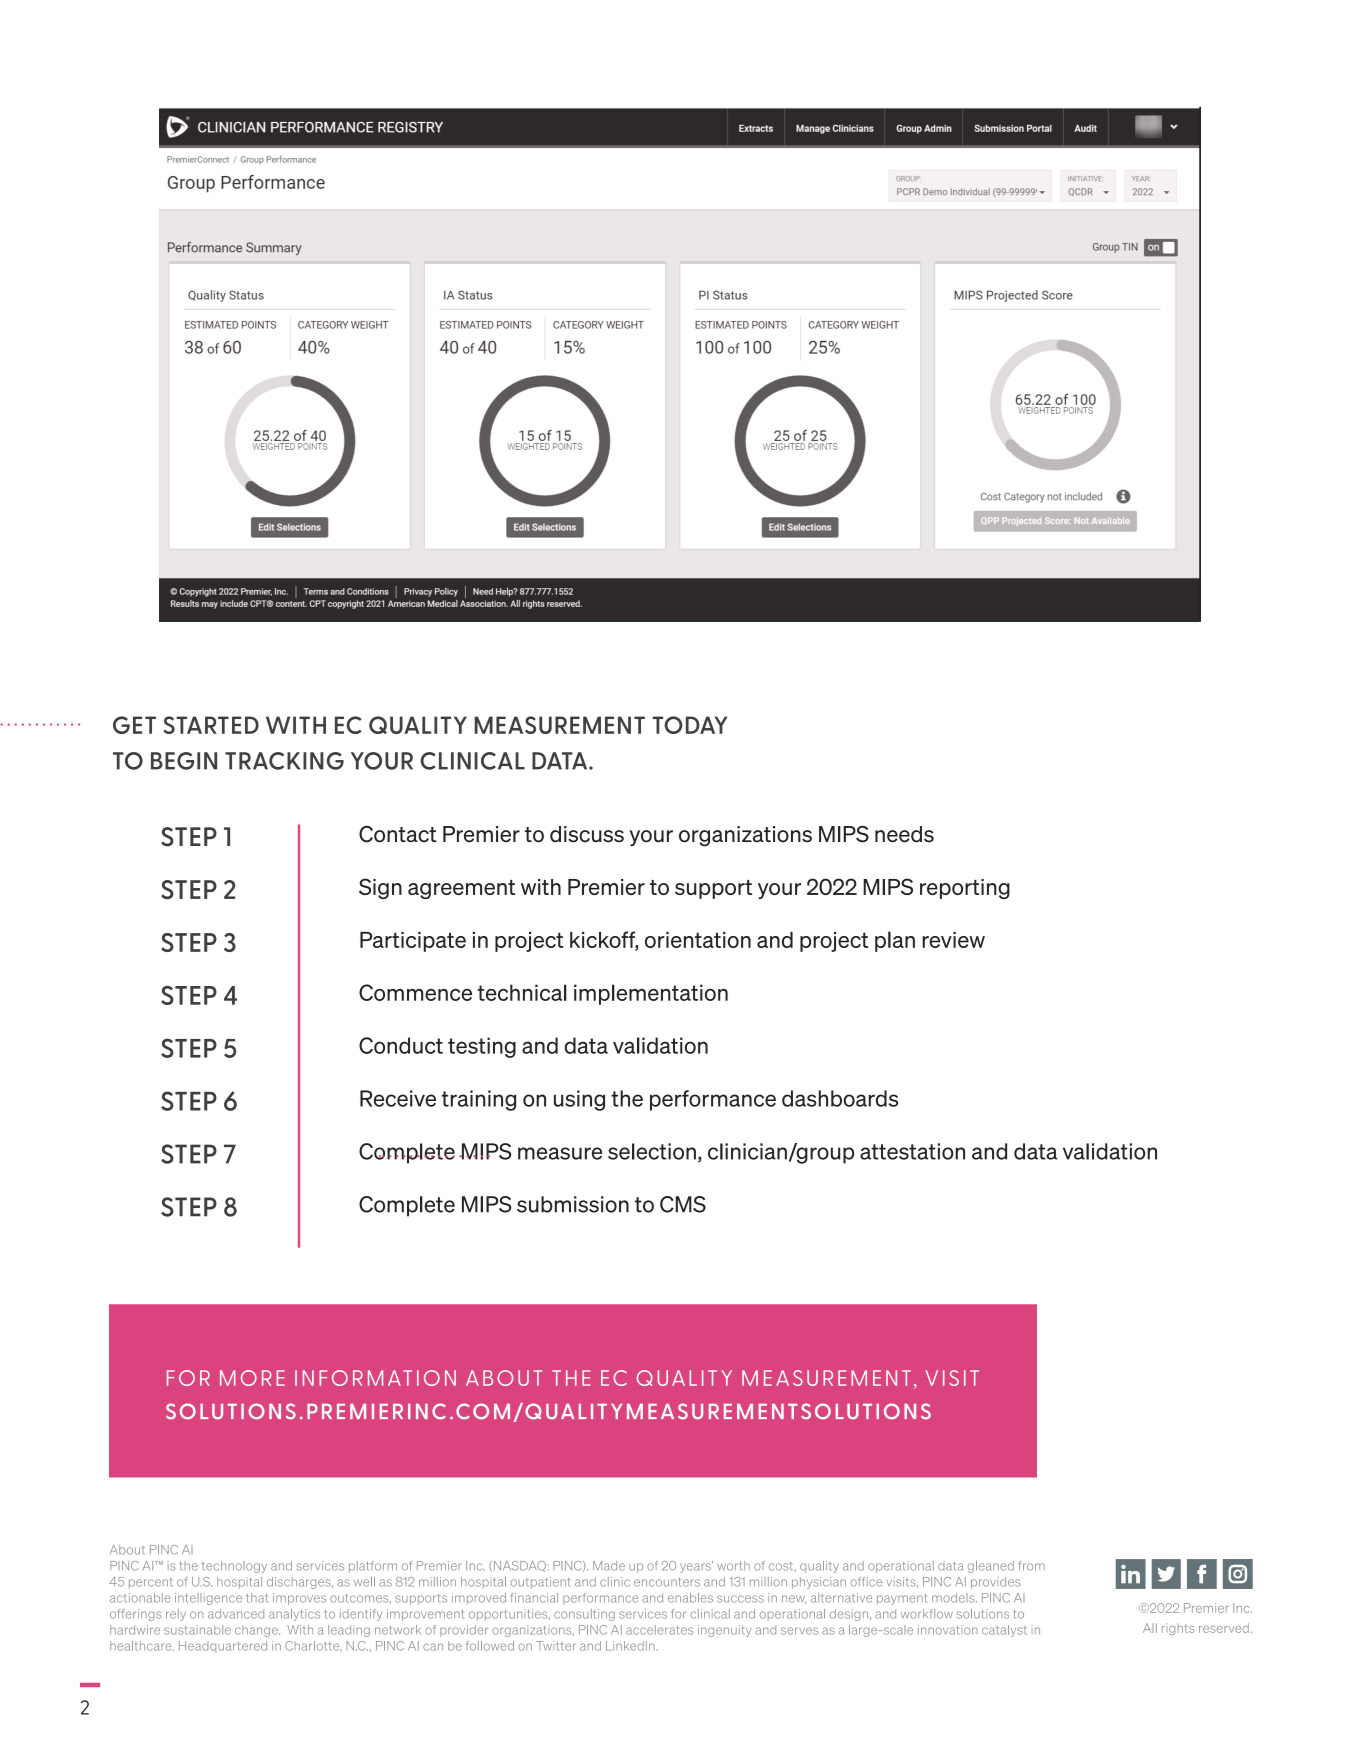 The height and width of the screenshot is (1763, 1362). Describe the element at coordinates (401, 1045) in the screenshot. I see `Conduct` at that location.
